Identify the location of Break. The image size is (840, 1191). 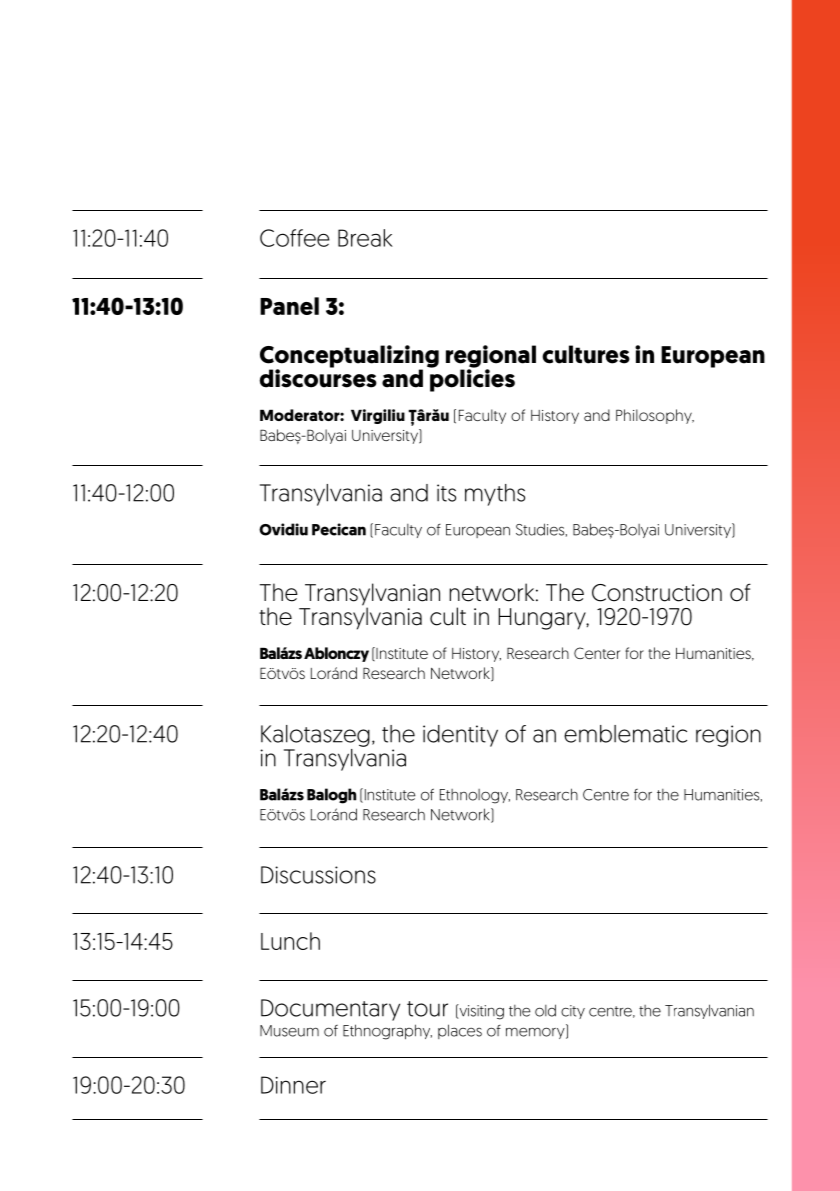
(365, 238).
